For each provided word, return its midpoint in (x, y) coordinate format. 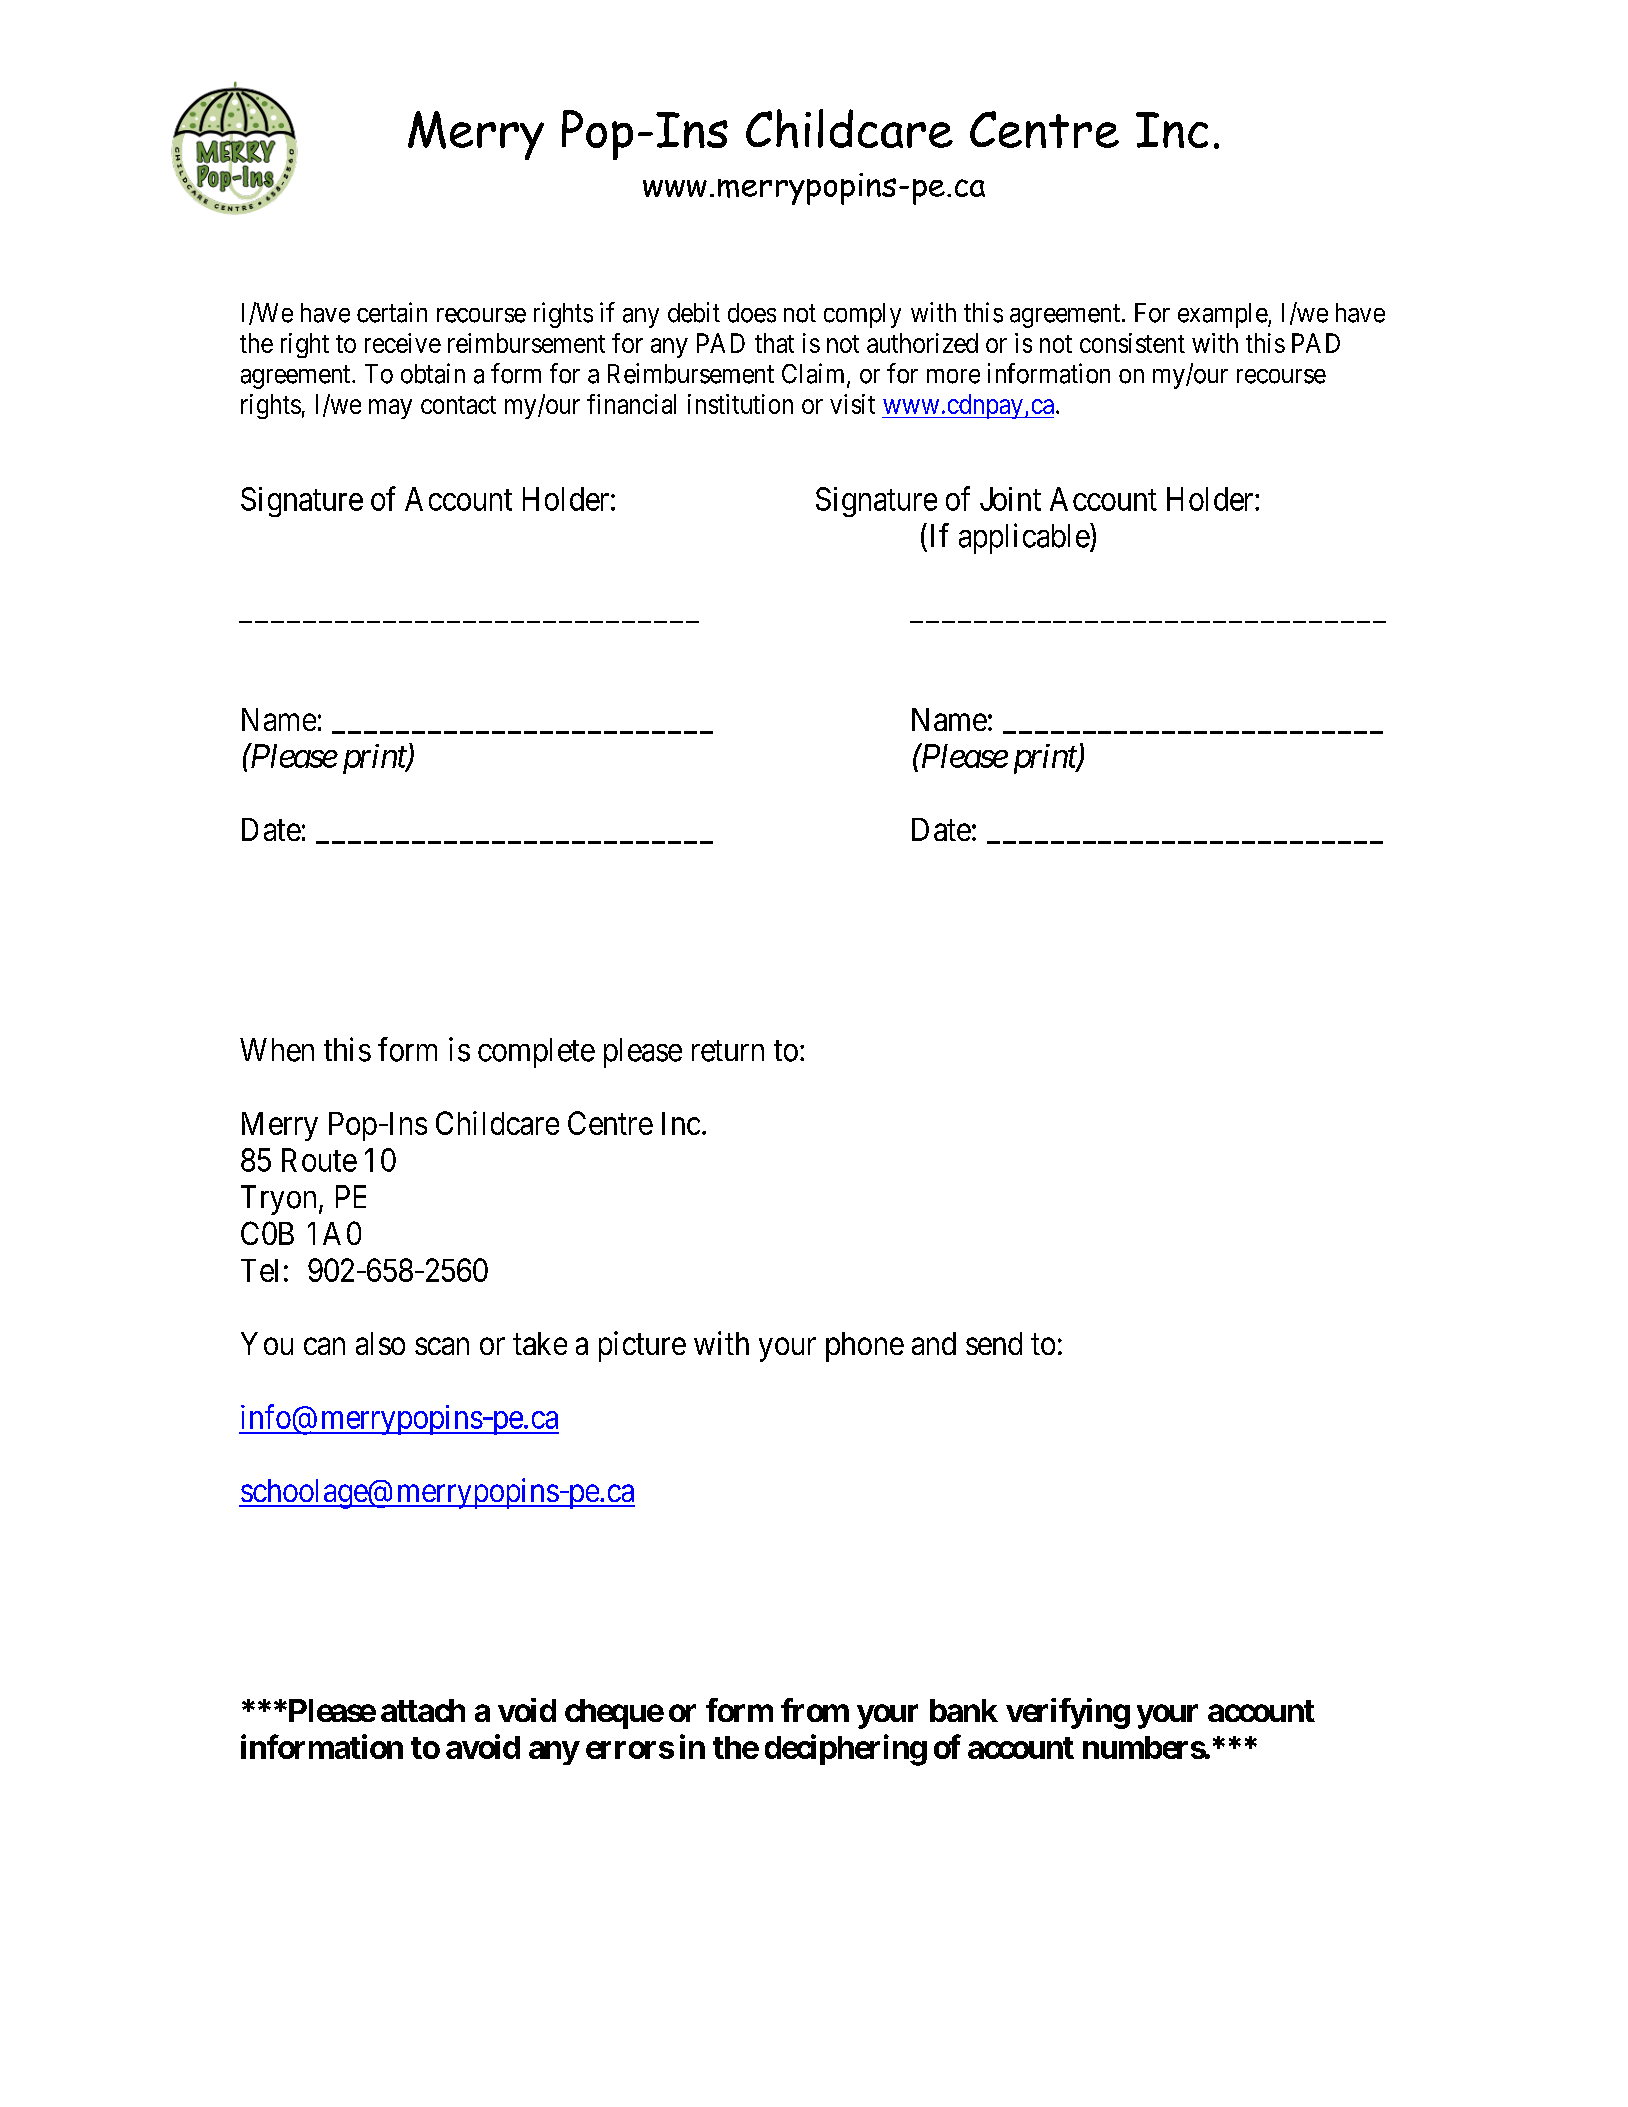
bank (964, 1710)
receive (403, 343)
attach (423, 1710)
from (815, 1710)
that (774, 343)
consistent (1132, 343)
